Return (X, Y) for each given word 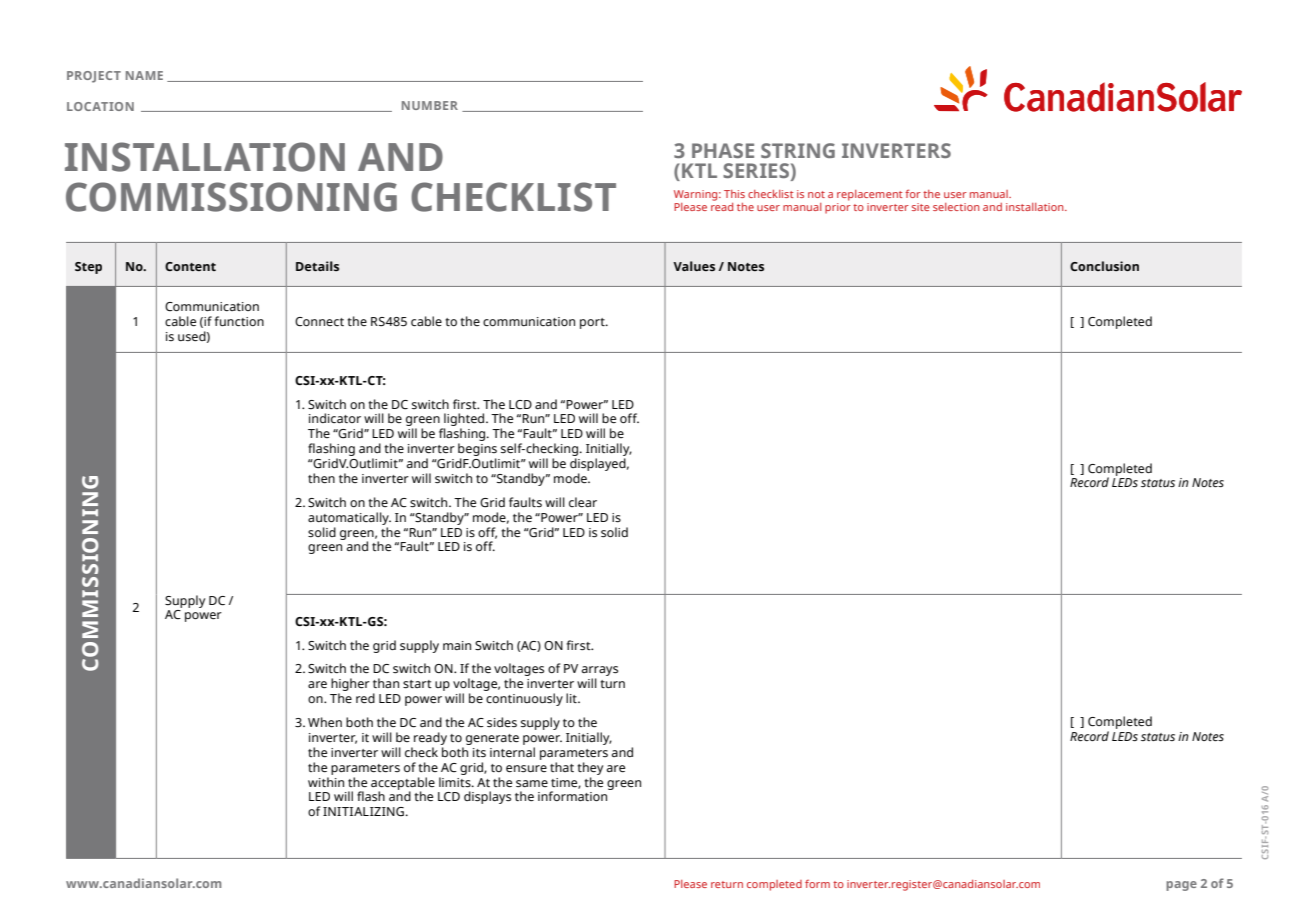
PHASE (723, 150)
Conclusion (1104, 266)
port (593, 323)
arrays (600, 672)
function (239, 321)
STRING (798, 150)
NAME (144, 75)
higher (350, 686)
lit (572, 698)
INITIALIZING (363, 811)
